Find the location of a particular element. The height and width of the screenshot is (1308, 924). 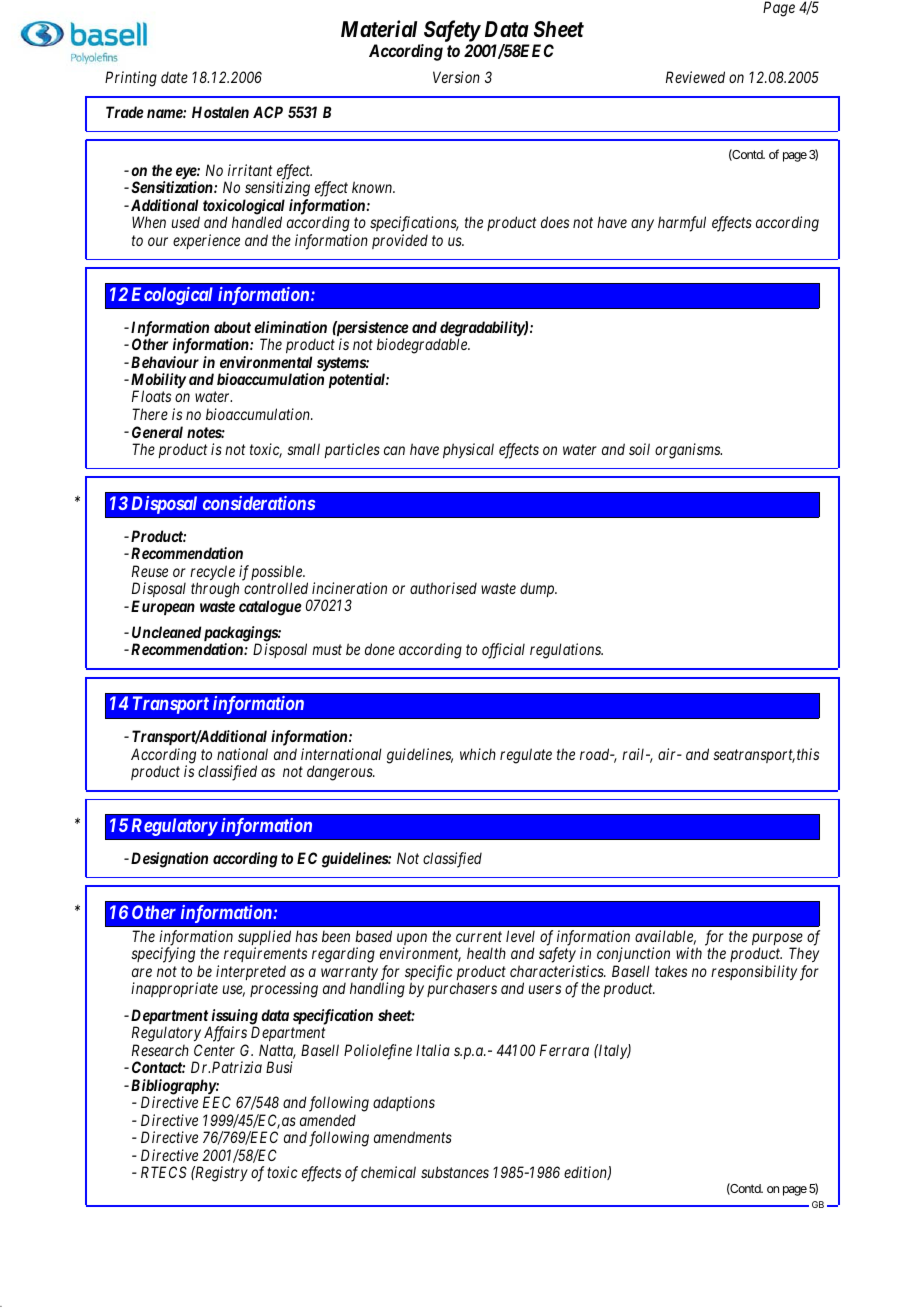

which is located at coordinates (478, 754).
